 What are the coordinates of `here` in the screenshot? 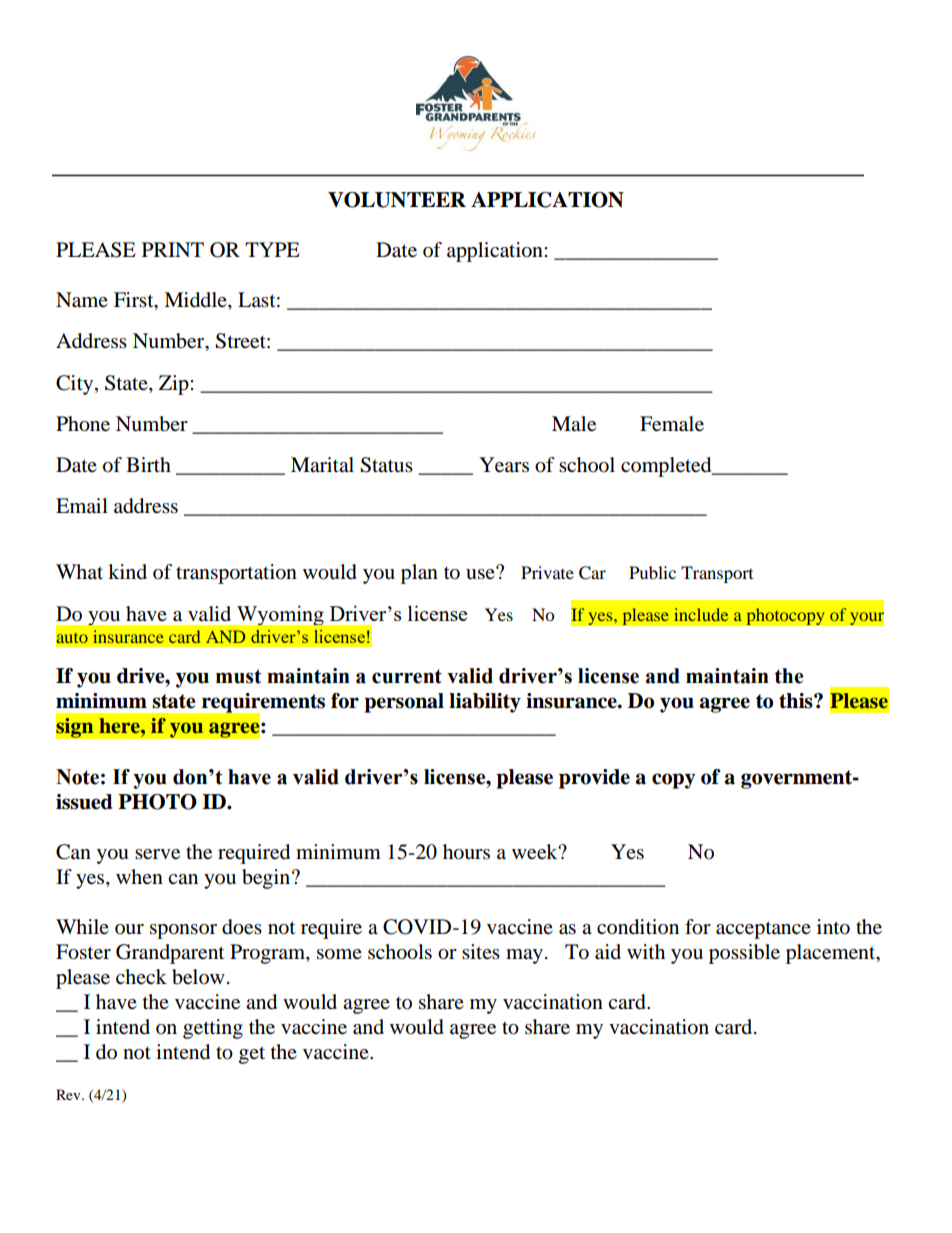 It's located at (120, 726).
